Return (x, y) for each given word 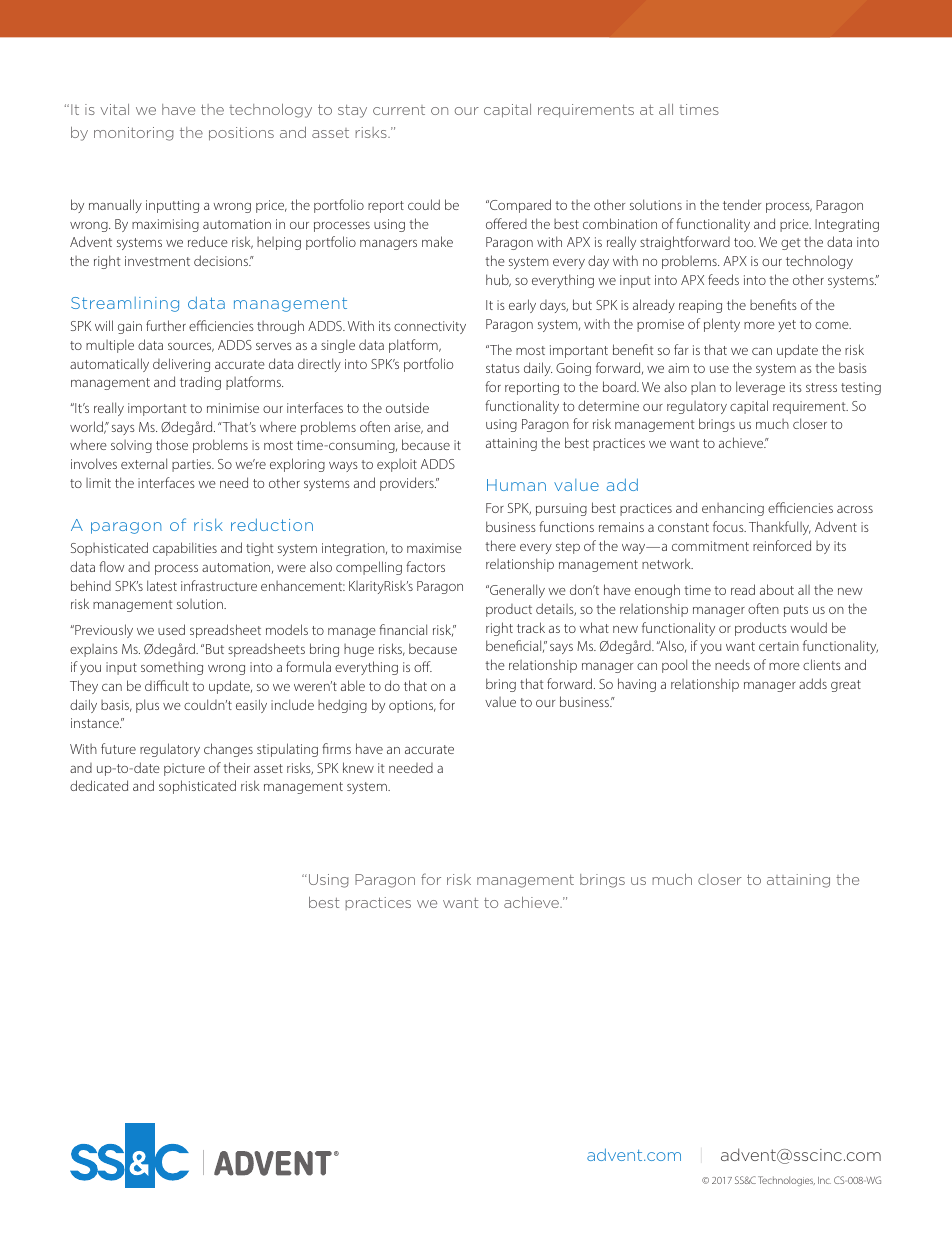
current (399, 110)
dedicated (99, 785)
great (846, 686)
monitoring (134, 134)
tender (742, 204)
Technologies (786, 1181)
